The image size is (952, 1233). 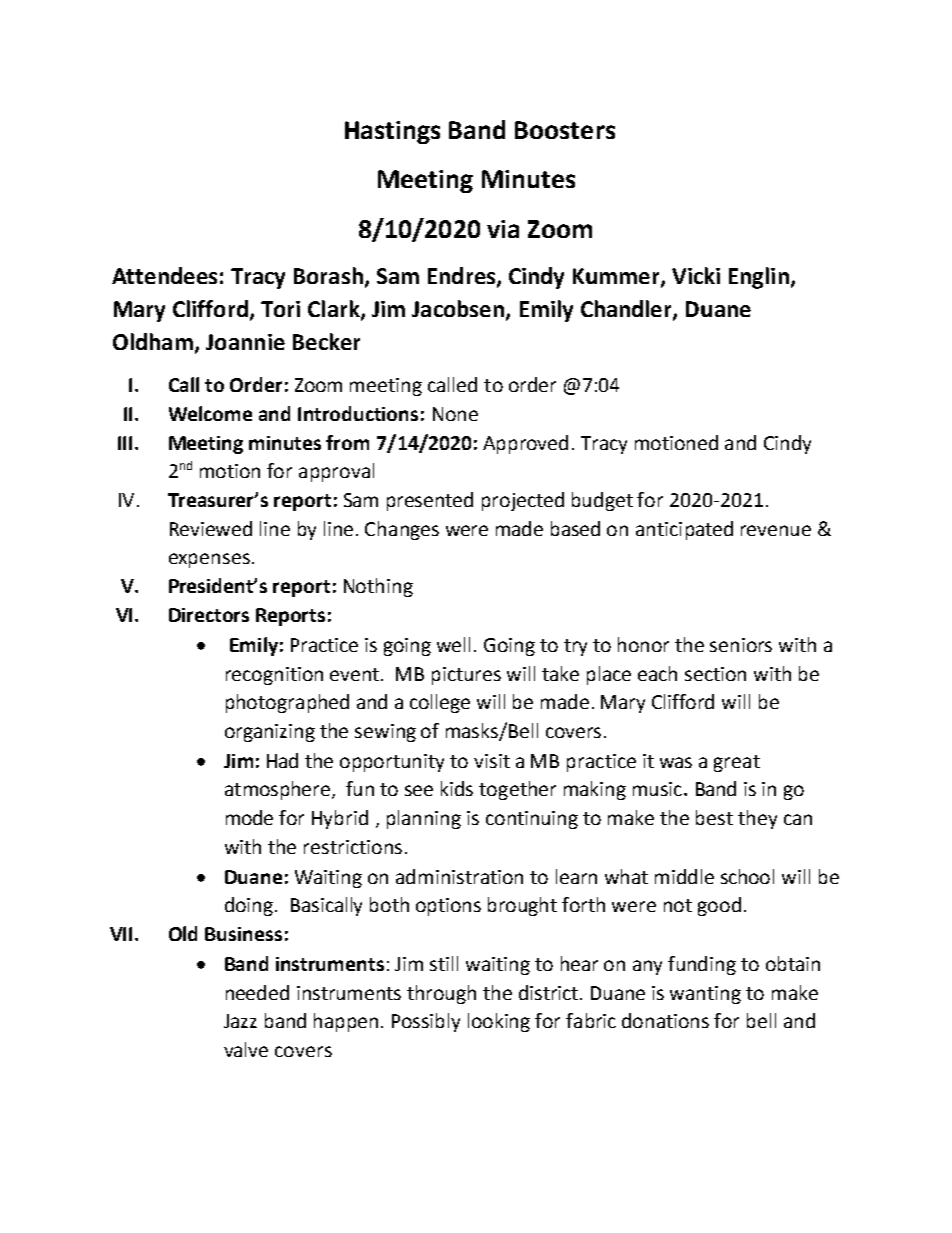 What do you see at coordinates (426, 1022) in the document?
I see `Possibly` at bounding box center [426, 1022].
